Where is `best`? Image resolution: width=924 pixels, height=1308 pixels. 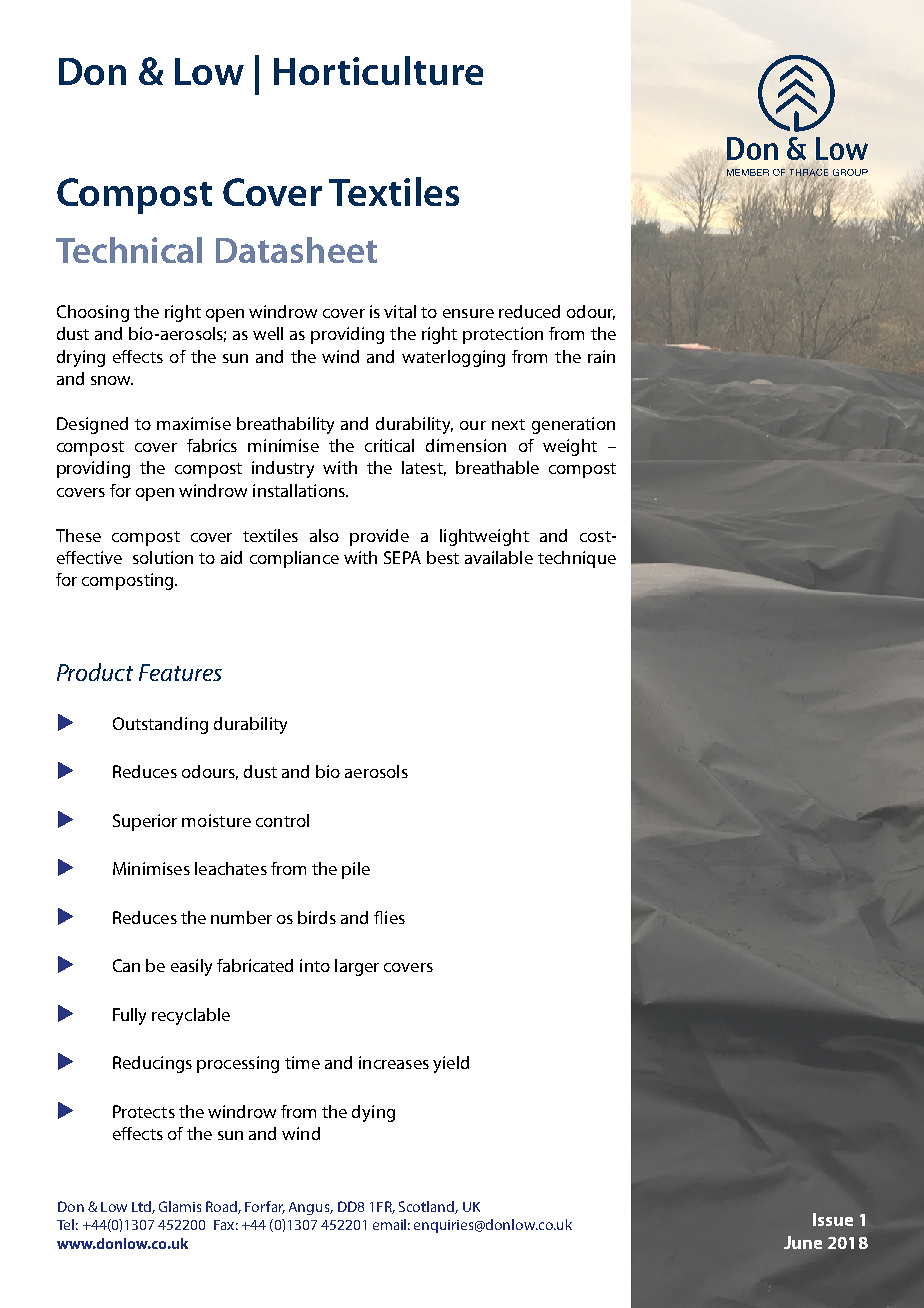
best is located at coordinates (443, 557).
